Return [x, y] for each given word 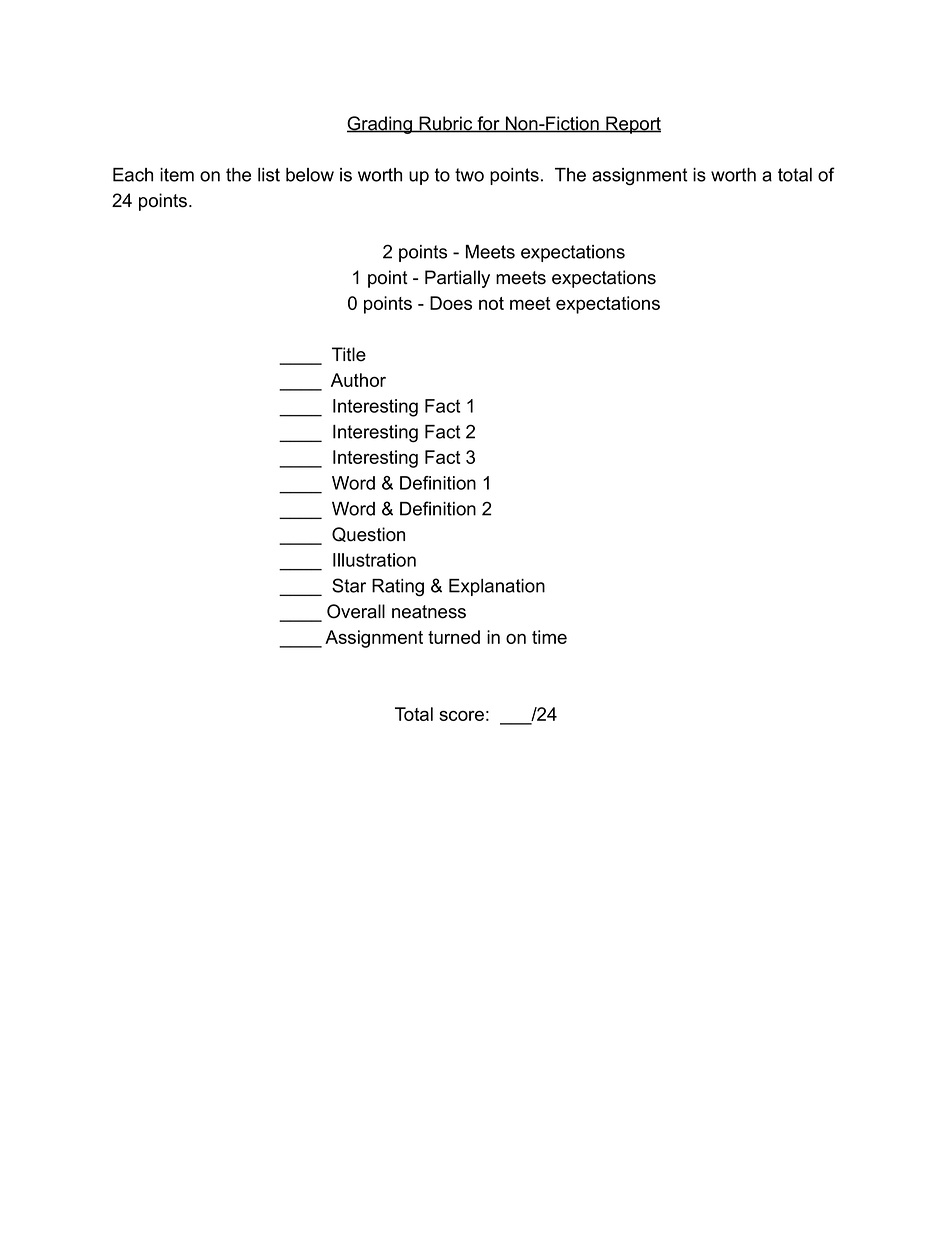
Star [349, 585]
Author [358, 380]
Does [451, 303]
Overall [356, 611]
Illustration [374, 560]
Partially [457, 279]
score [461, 716]
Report [632, 125]
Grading [380, 125]
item [177, 175]
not [491, 303]
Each [133, 175]
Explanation [497, 587]
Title [349, 354]
